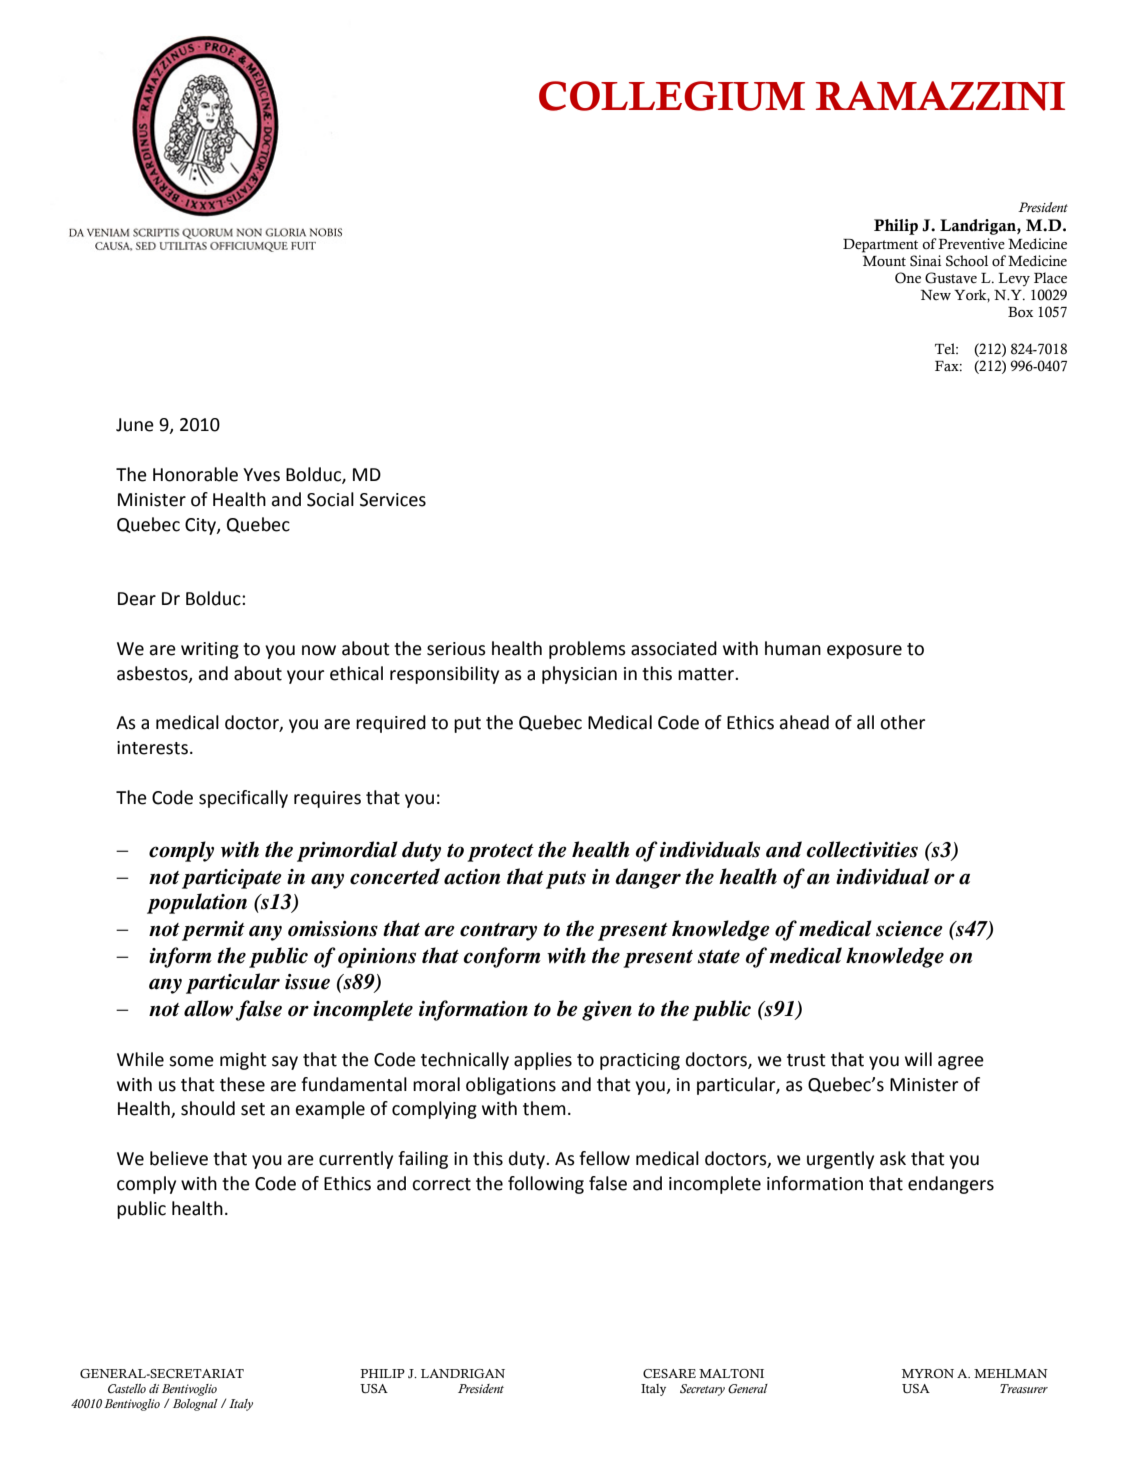 The image size is (1132, 1465). I want to click on June, so click(135, 425).
